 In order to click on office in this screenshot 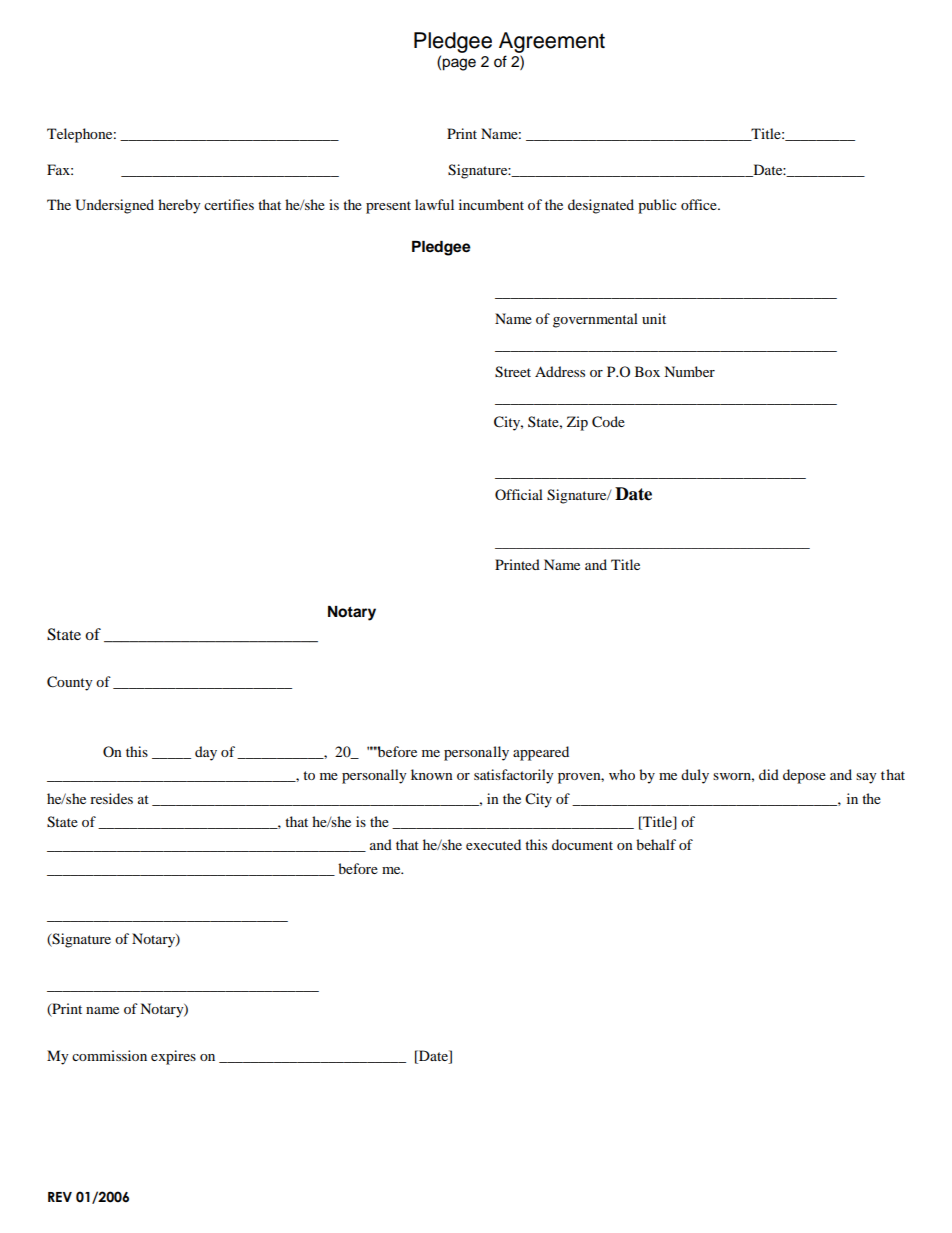, I will do `click(700, 204)`.
